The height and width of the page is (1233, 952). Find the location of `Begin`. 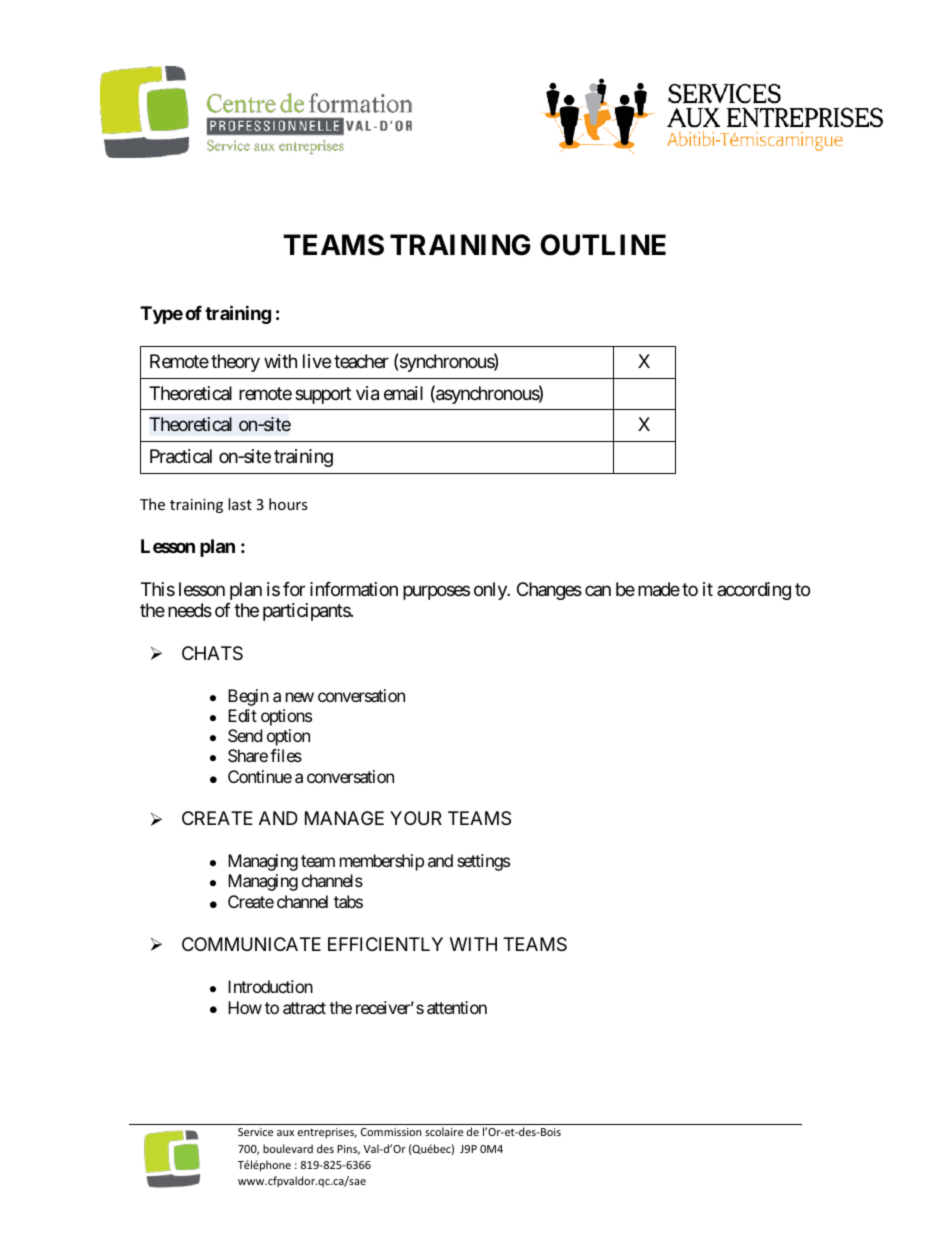

Begin is located at coordinates (248, 697).
